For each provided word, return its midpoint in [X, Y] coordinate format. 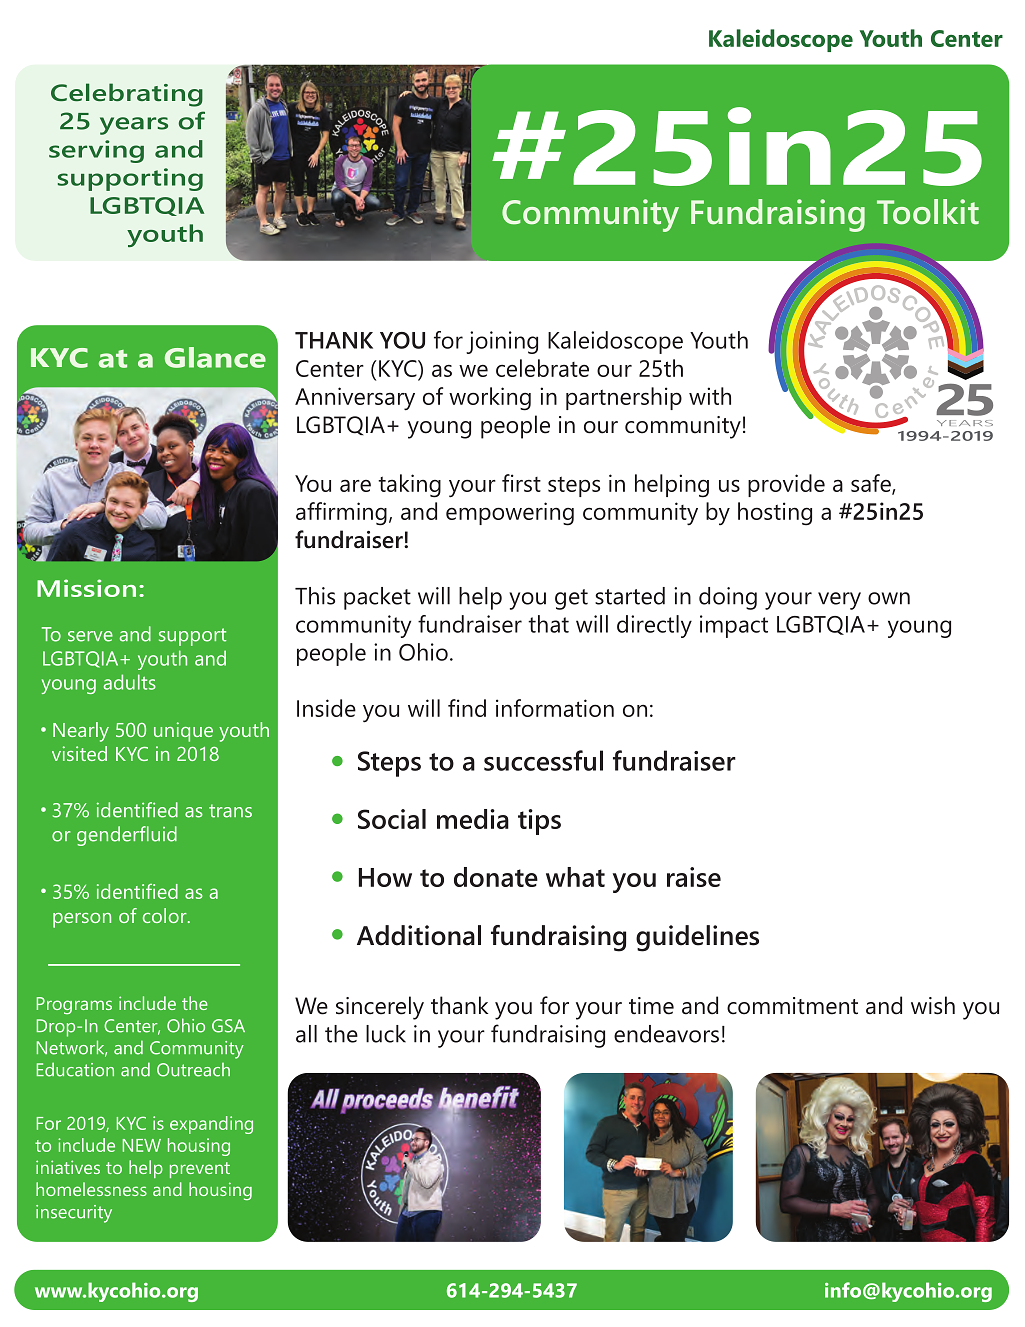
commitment [792, 1006]
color [166, 915]
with [710, 396]
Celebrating [127, 95]
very [839, 601]
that [548, 624]
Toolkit [928, 212]
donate [496, 877]
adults [130, 682]
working [490, 399]
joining [502, 342]
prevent [200, 1170]
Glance [215, 357]
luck [386, 1034]
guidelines [697, 938]
